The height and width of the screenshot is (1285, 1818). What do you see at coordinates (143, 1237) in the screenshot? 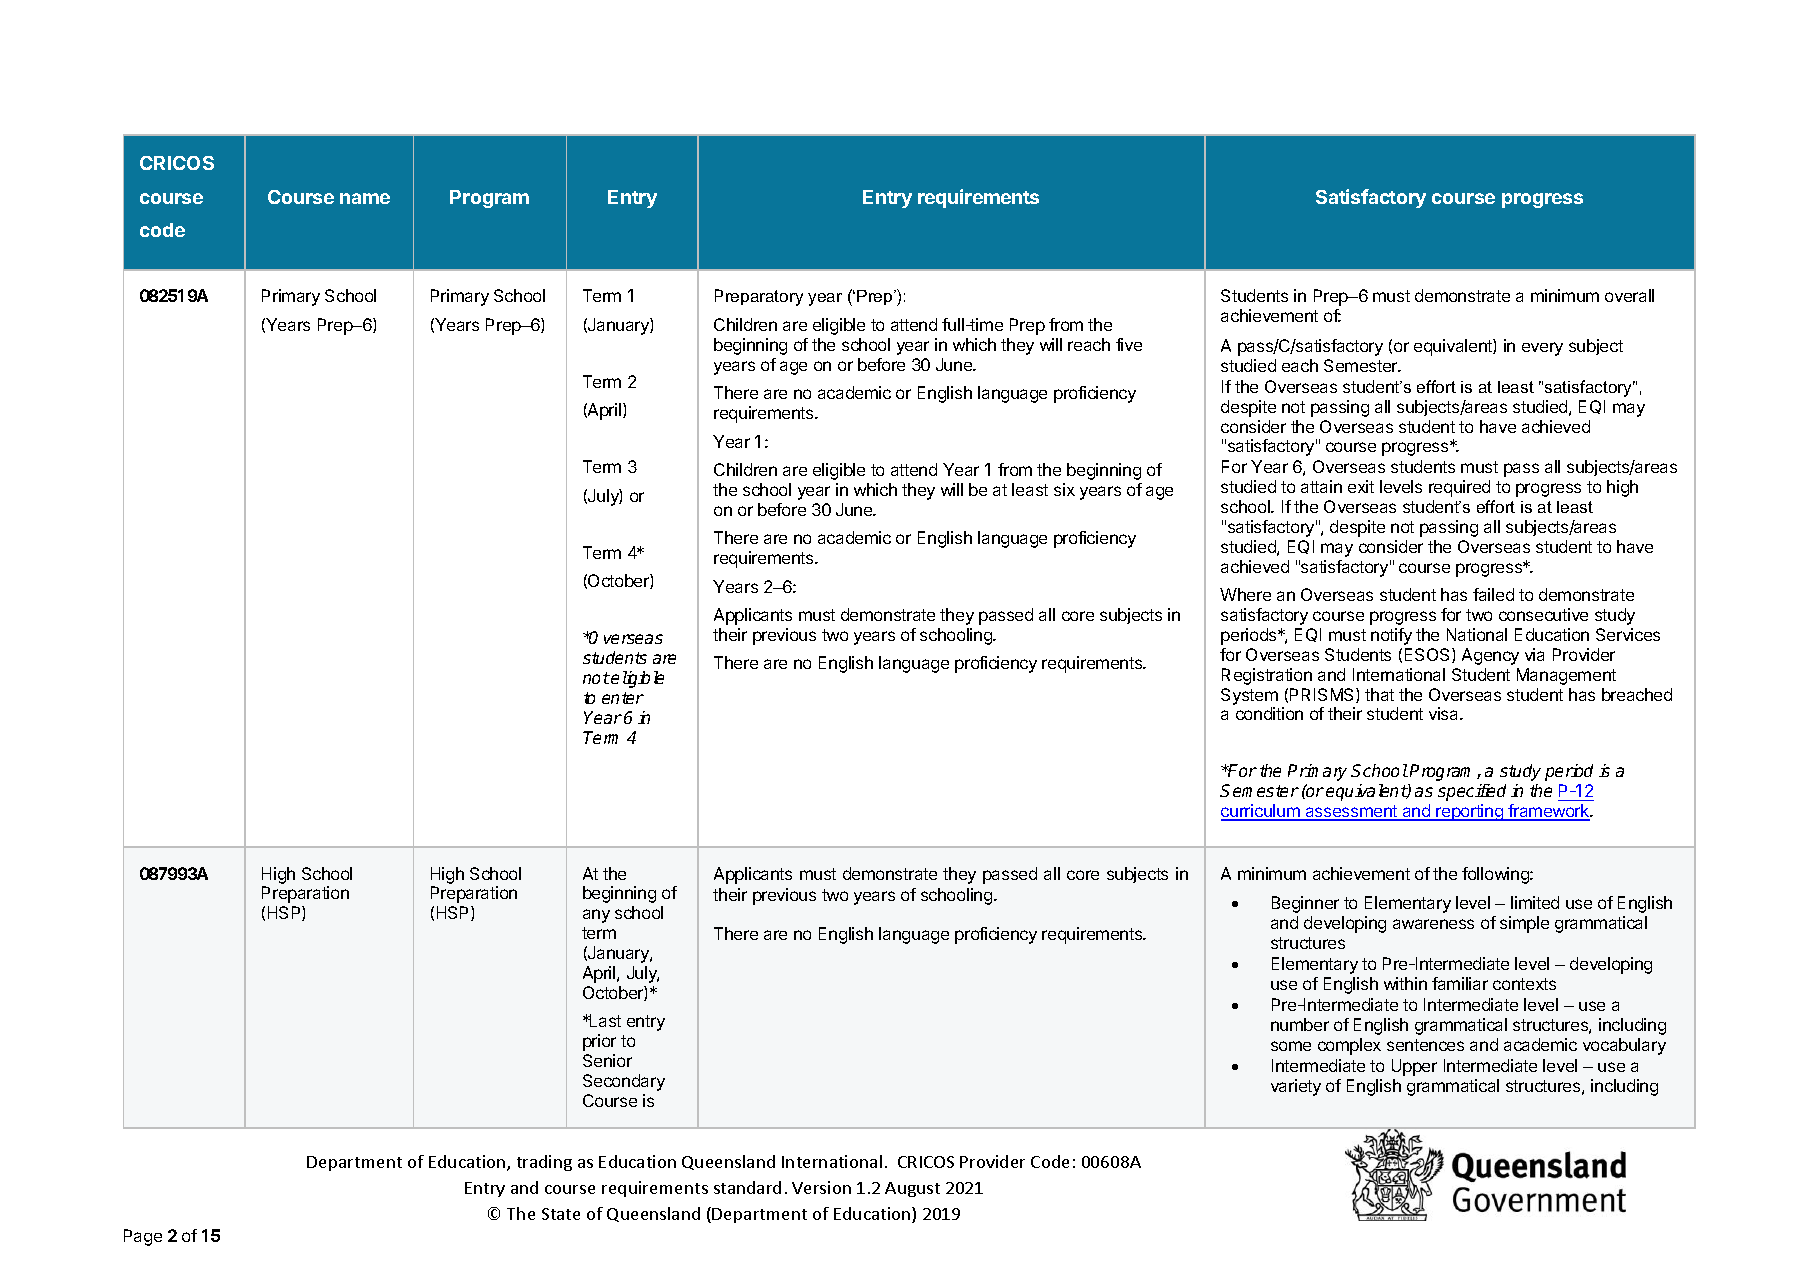
I see `Page` at bounding box center [143, 1237].
